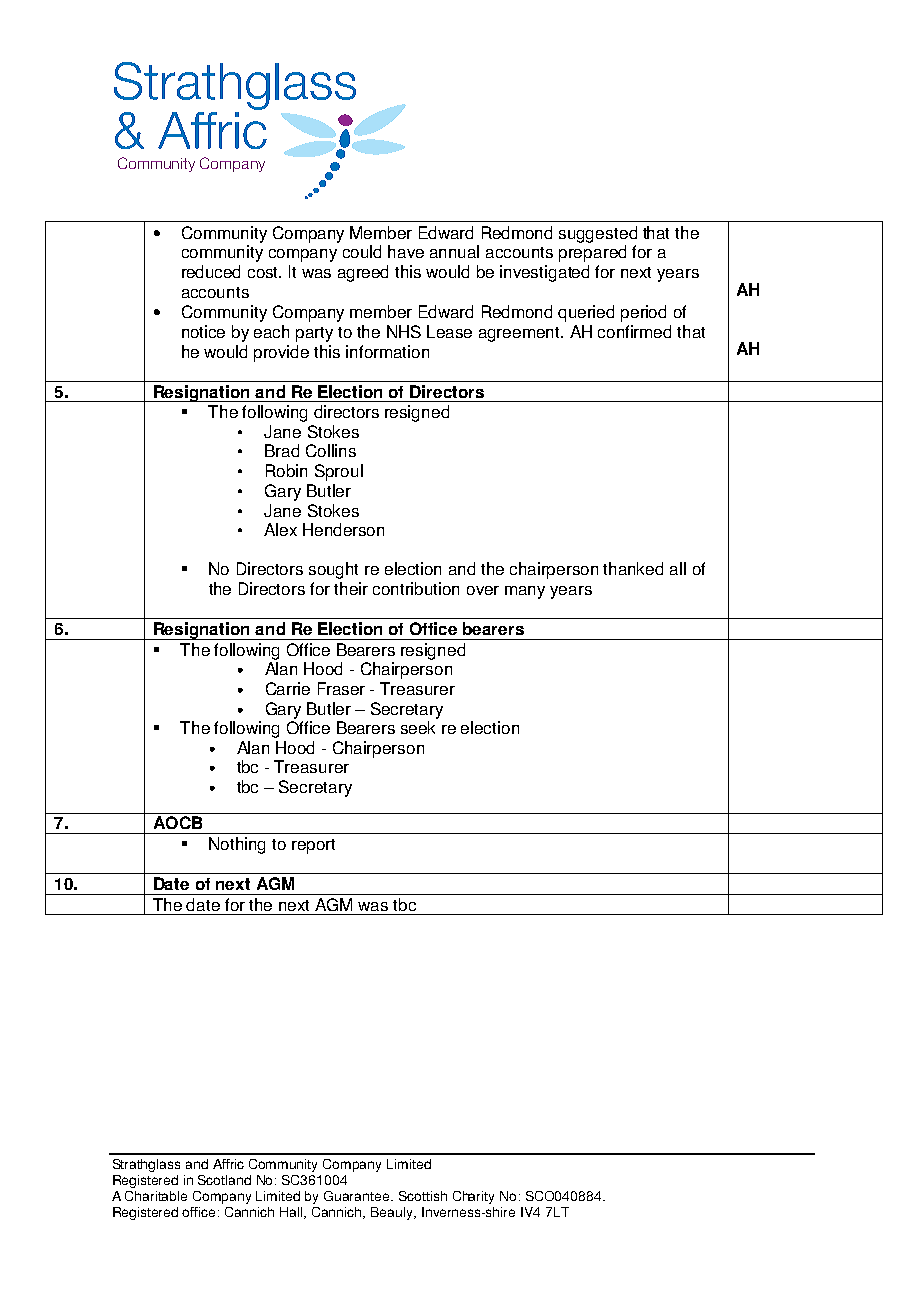 The width and height of the screenshot is (924, 1308). What do you see at coordinates (280, 529) in the screenshot?
I see `Alex` at bounding box center [280, 529].
